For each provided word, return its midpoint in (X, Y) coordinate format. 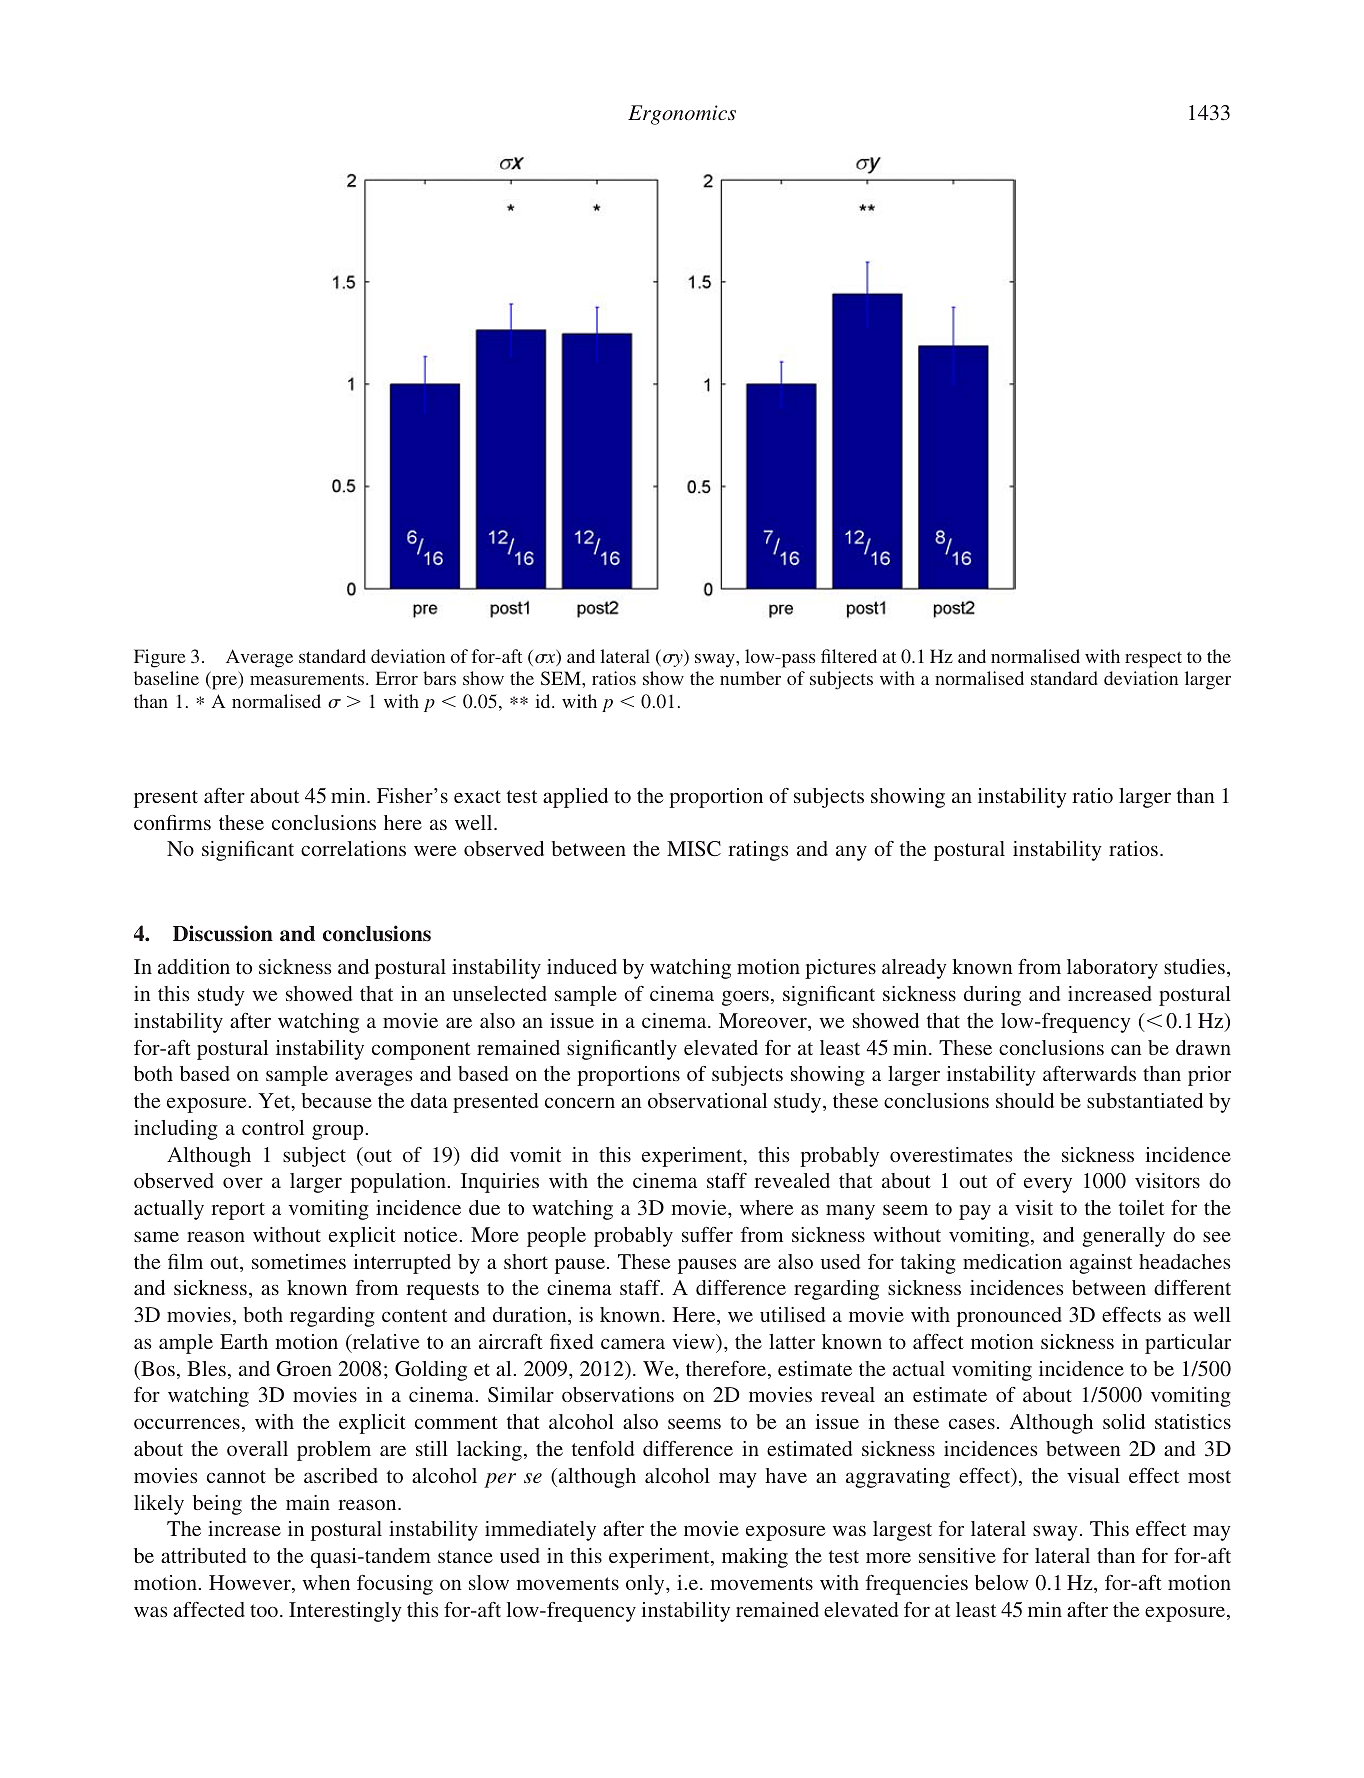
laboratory (1112, 969)
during (992, 996)
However (251, 1584)
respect (1153, 660)
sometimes (299, 1261)
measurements (308, 679)
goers (745, 998)
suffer (707, 1234)
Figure (159, 658)
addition (194, 966)
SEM (562, 678)
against (1101, 1264)
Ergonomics (682, 115)
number (750, 678)
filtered (849, 656)
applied (575, 798)
